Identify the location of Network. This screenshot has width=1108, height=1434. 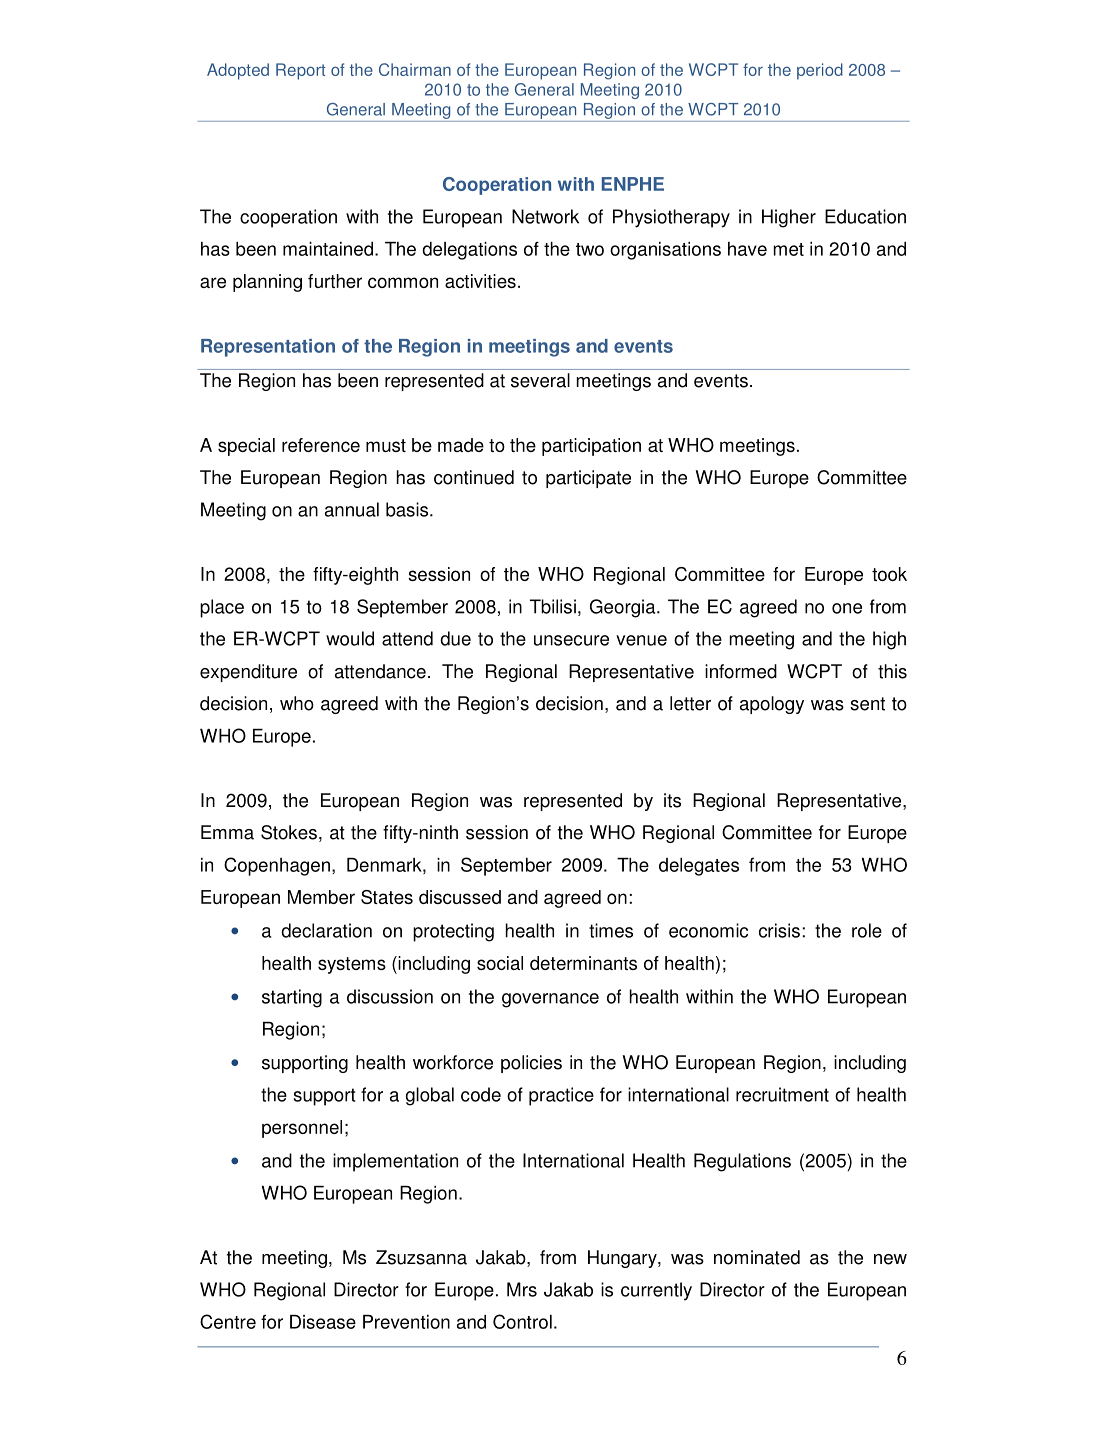
(545, 216).
